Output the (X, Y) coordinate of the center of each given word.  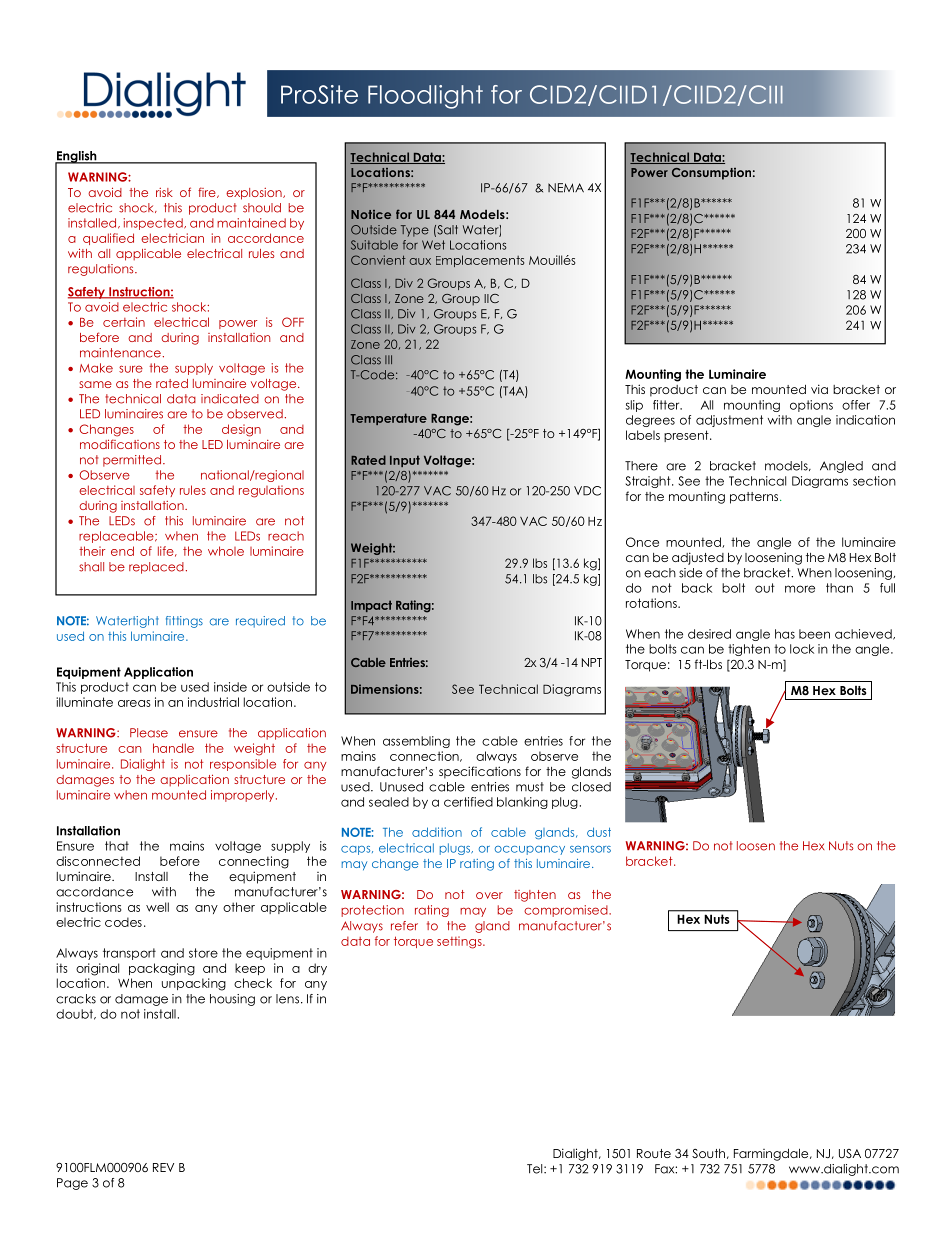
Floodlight (425, 97)
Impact (371, 606)
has (785, 634)
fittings (184, 622)
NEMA (566, 188)
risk (164, 192)
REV (163, 1167)
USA (850, 1153)
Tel (536, 1169)
